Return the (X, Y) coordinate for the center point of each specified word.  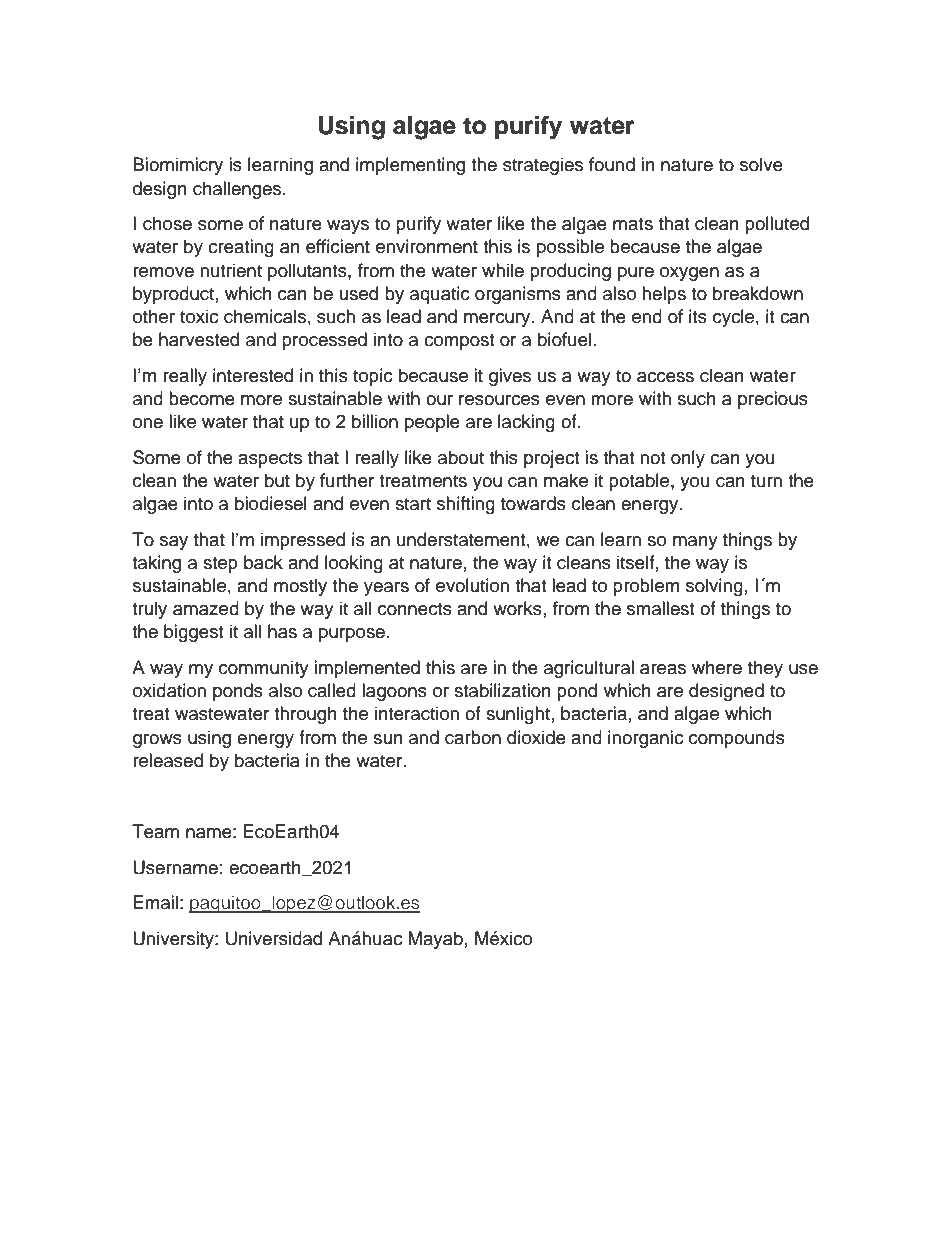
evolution (472, 585)
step (220, 565)
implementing (410, 166)
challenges (238, 190)
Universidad (274, 938)
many (695, 543)
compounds (737, 739)
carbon (473, 737)
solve (761, 164)
